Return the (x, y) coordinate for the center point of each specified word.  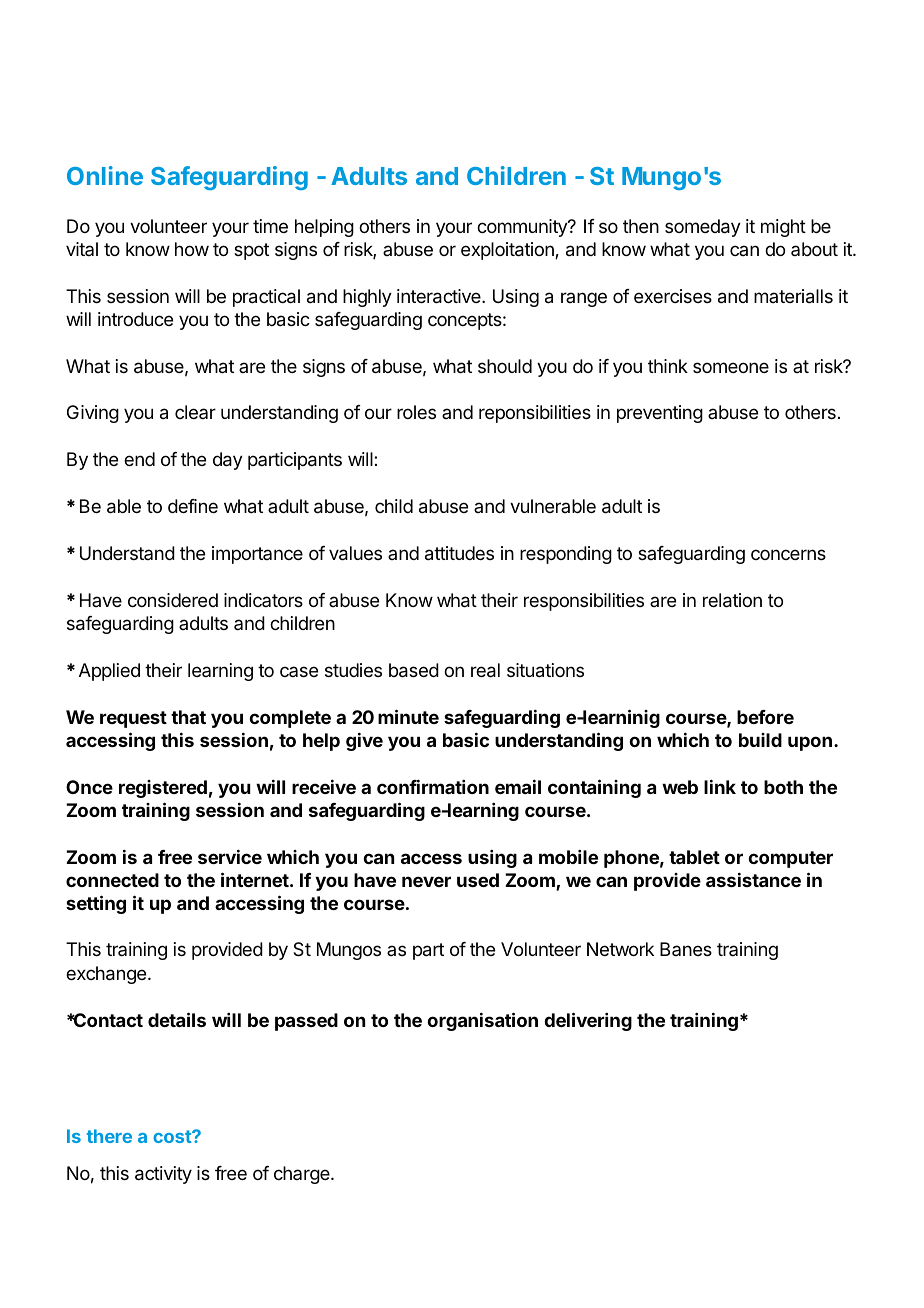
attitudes (459, 553)
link (720, 786)
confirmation (433, 786)
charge (303, 1175)
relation (732, 600)
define (193, 506)
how (192, 249)
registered (163, 789)
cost (173, 1136)
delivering (588, 1021)
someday (703, 228)
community (523, 228)
